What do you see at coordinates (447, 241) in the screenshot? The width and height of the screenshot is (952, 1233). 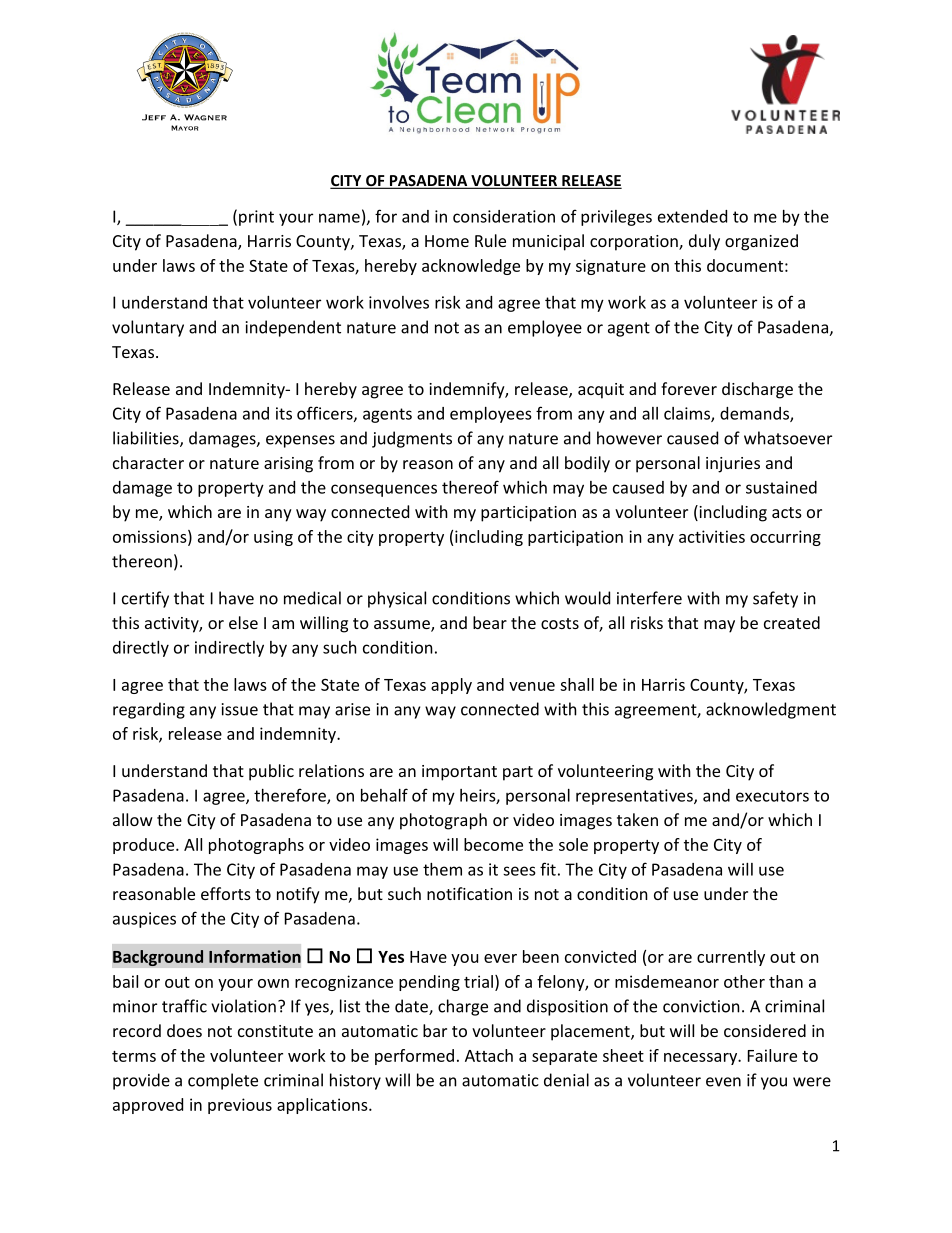 I see `Home` at bounding box center [447, 241].
